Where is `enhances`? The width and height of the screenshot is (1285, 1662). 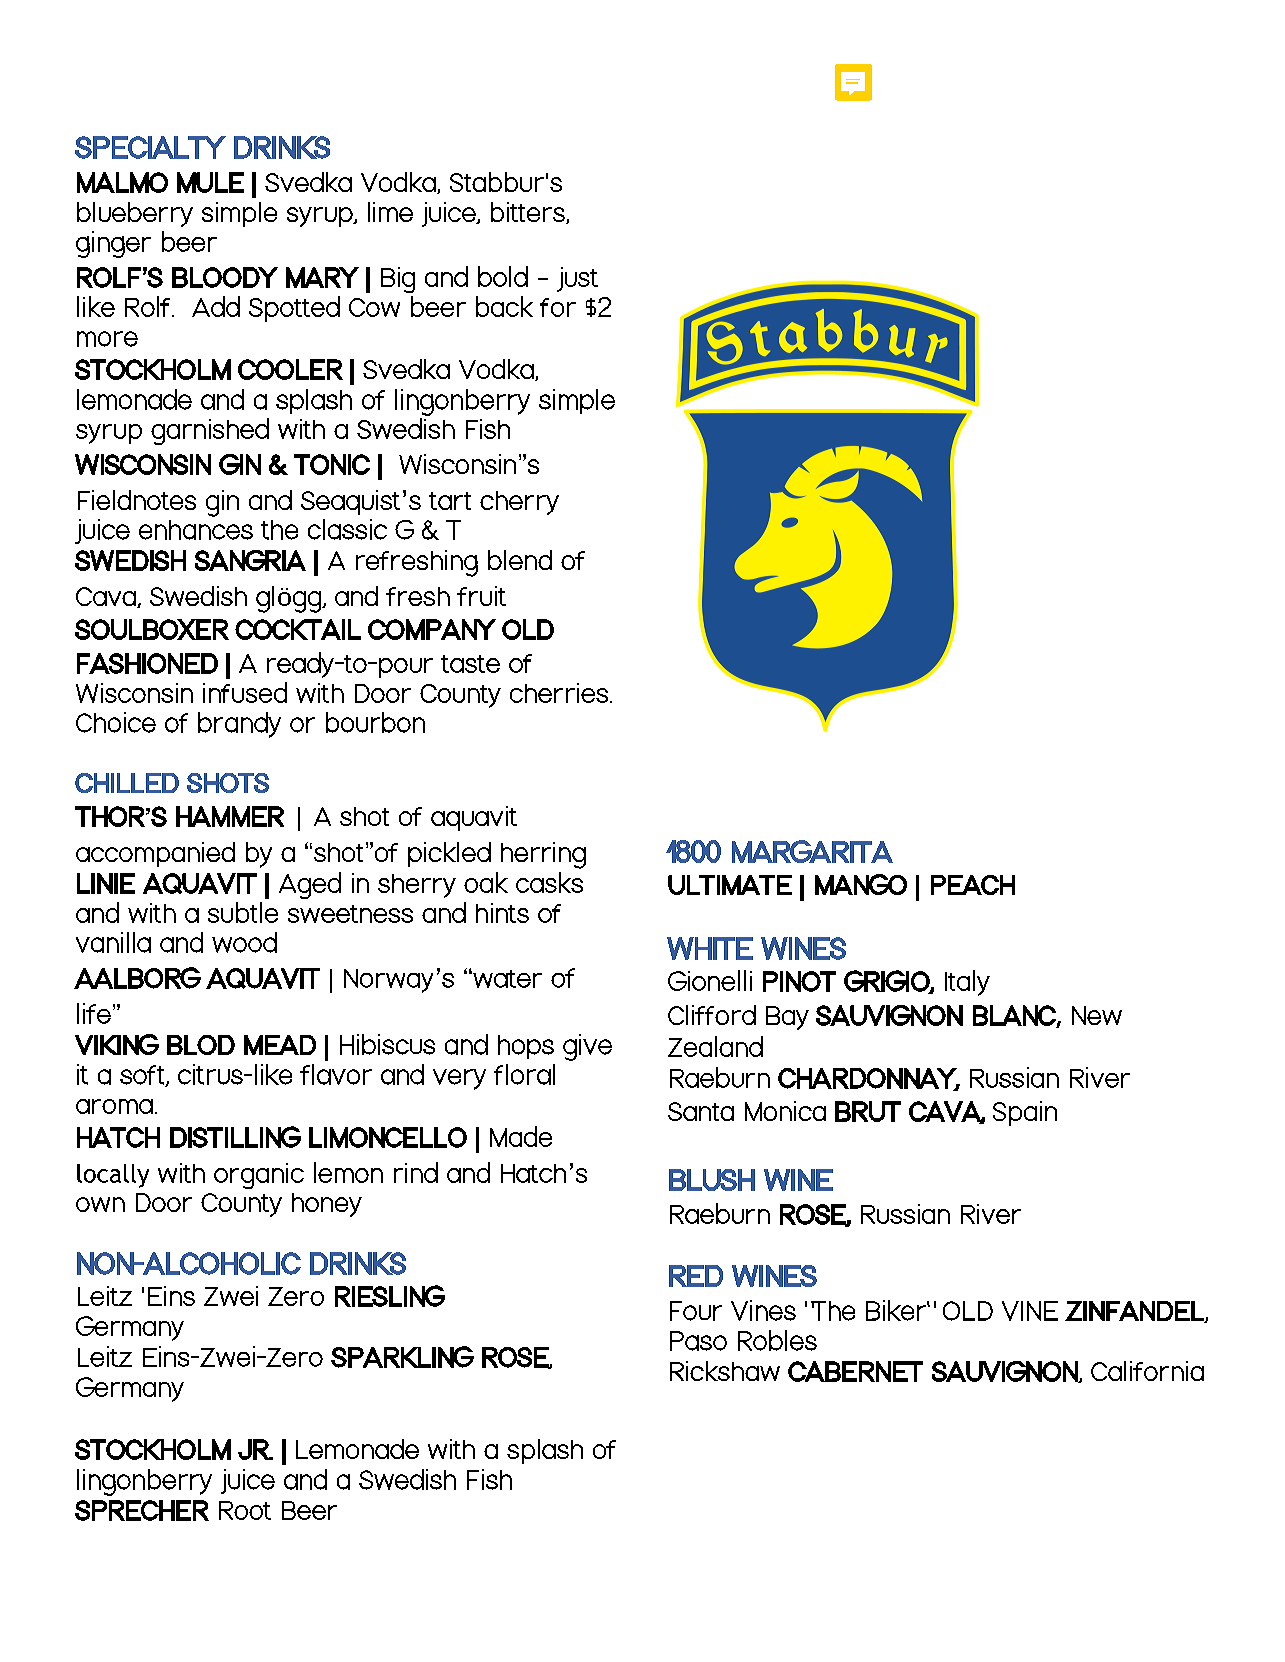 enhances is located at coordinates (196, 530).
